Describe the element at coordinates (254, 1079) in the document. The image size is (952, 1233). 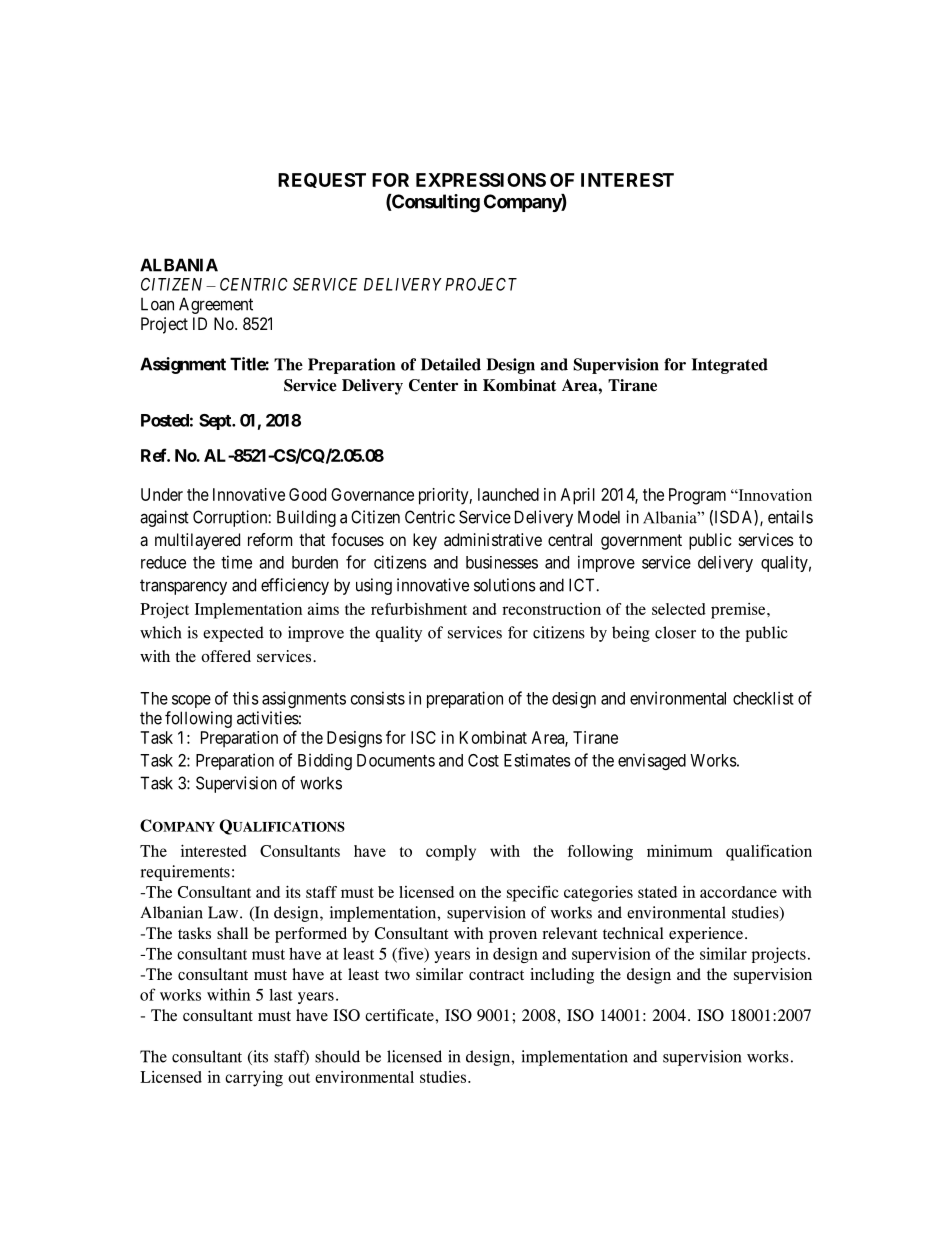
I see `carrying` at that location.
